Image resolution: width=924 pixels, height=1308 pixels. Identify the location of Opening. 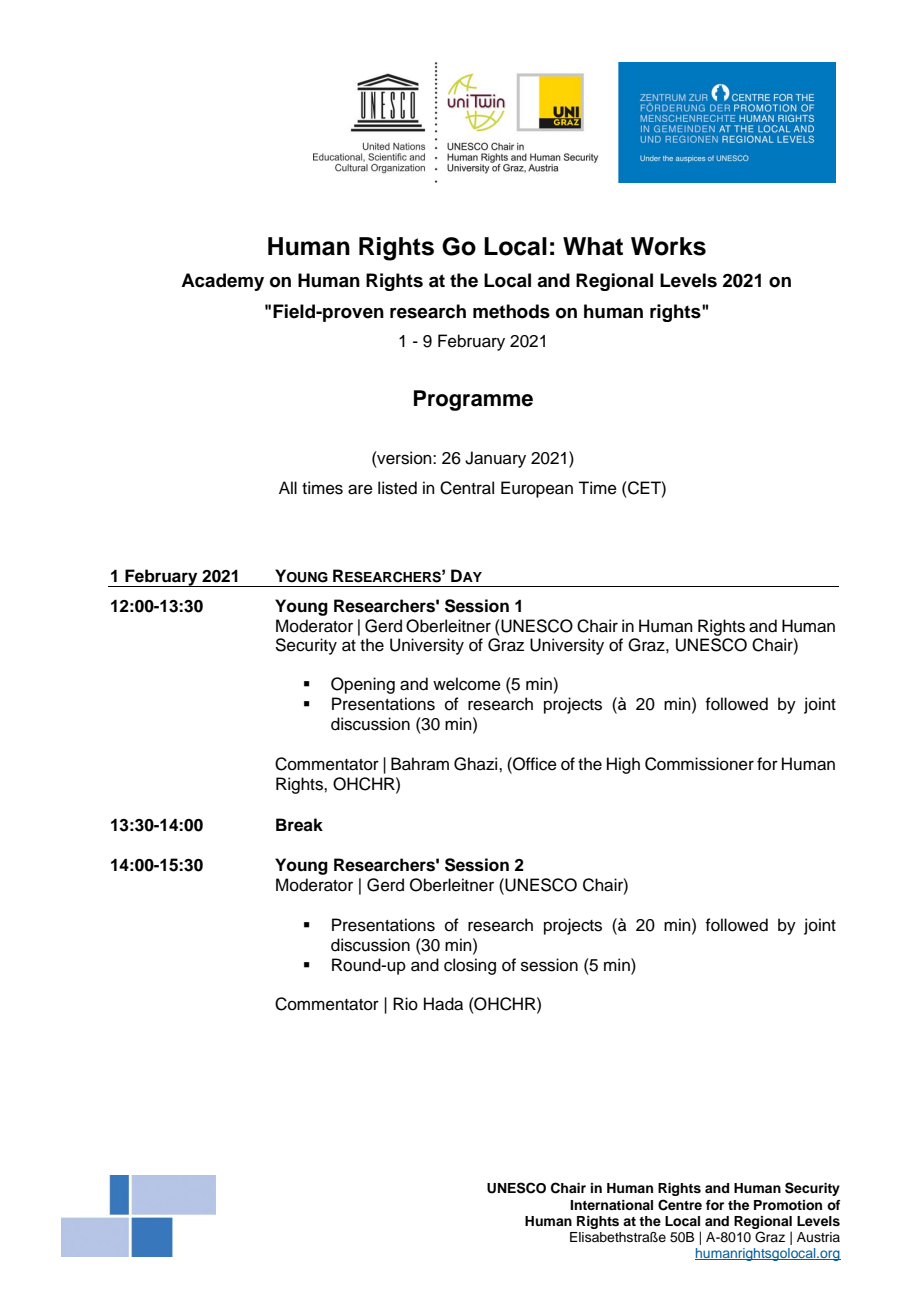
(363, 685).
